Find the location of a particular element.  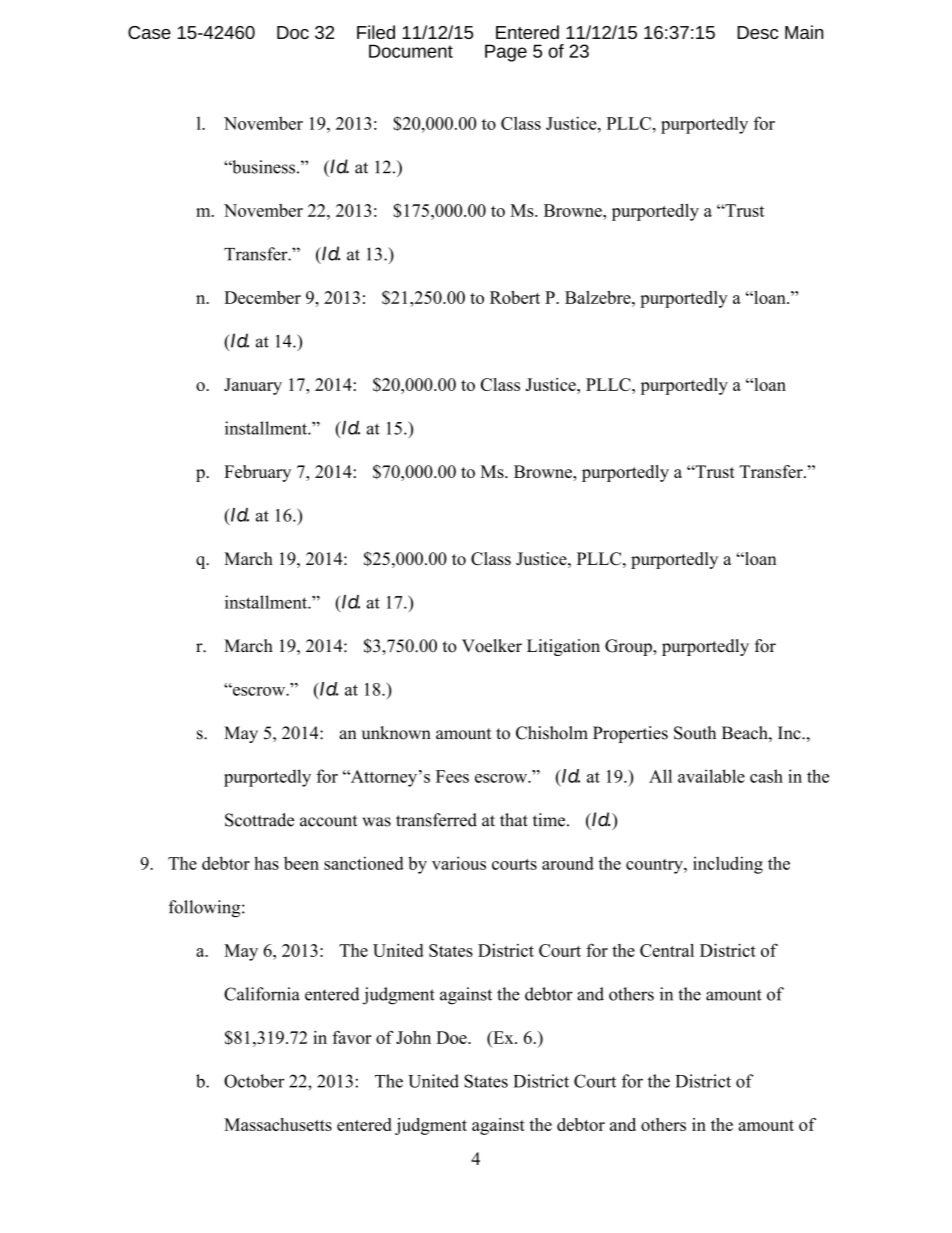

Page is located at coordinates (506, 53).
